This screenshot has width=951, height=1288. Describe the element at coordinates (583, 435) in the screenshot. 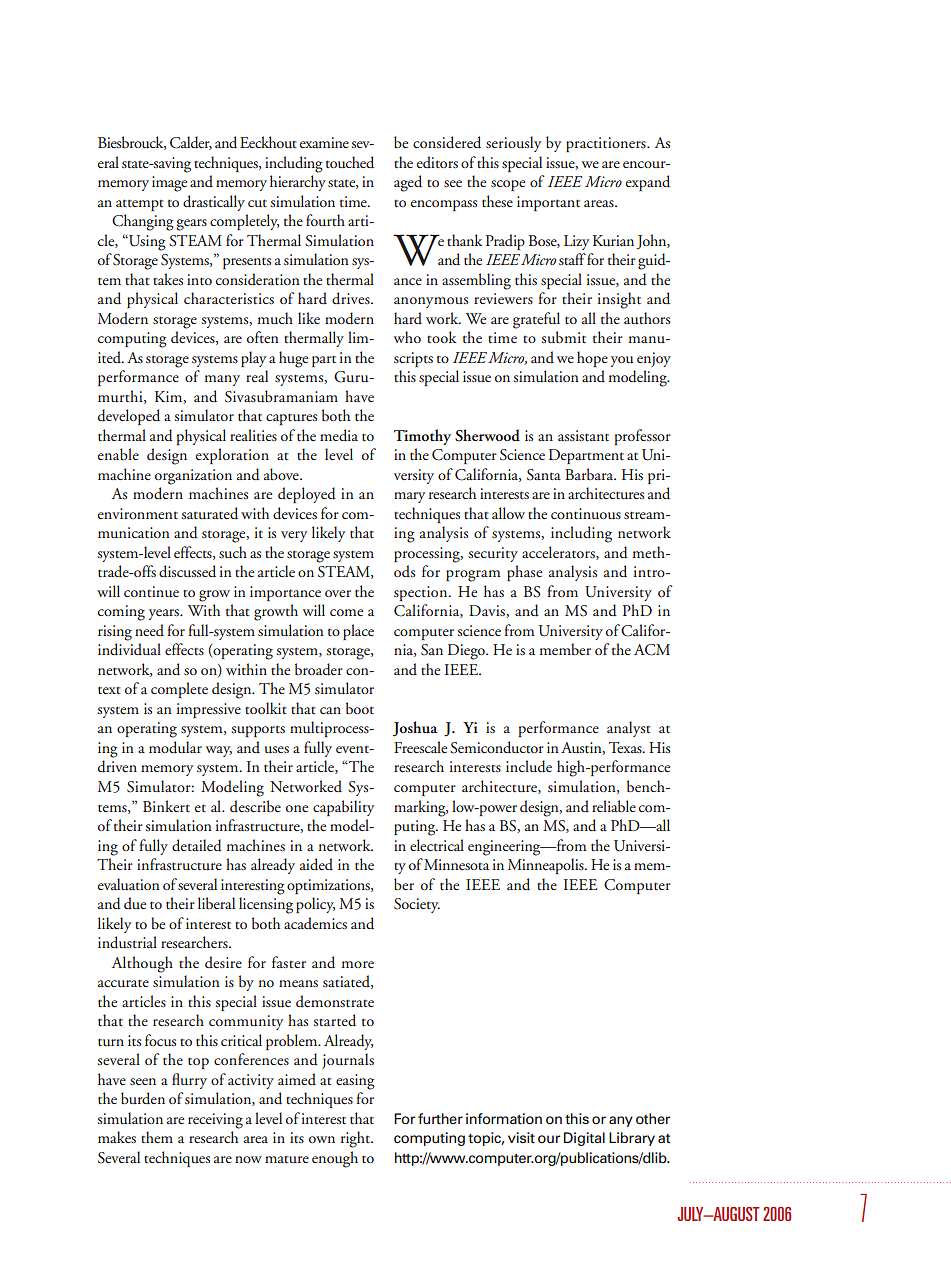

I see `assistant` at that location.
